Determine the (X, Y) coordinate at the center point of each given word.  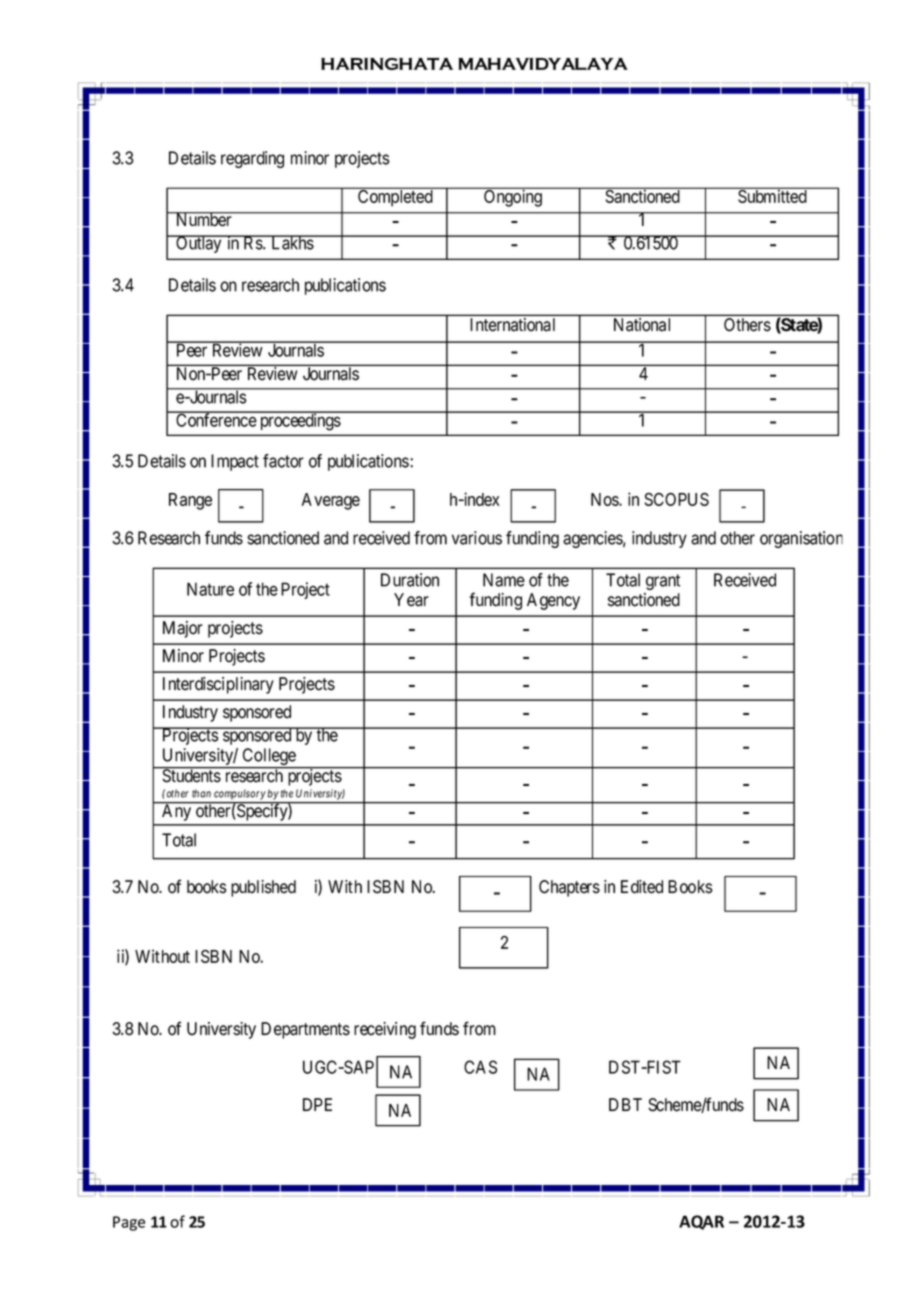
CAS (480, 1067)
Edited (642, 887)
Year (411, 600)
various (477, 538)
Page (129, 1223)
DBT (625, 1104)
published (263, 888)
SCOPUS (676, 499)
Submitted (772, 195)
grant (663, 582)
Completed (395, 197)
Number (204, 219)
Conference (216, 419)
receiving (385, 1030)
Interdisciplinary (218, 685)
